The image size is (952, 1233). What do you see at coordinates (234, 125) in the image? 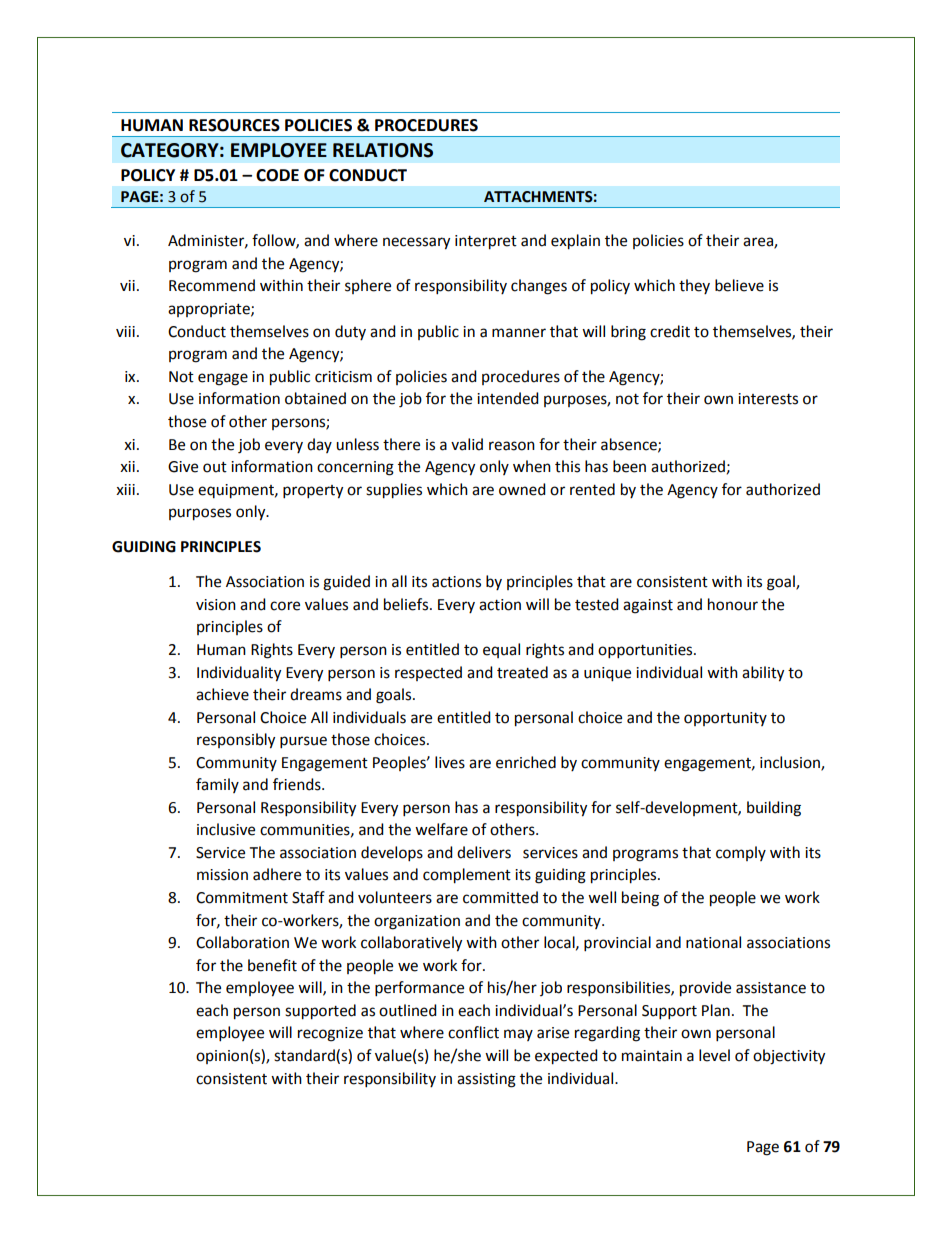
I see `RESOURCES` at bounding box center [234, 125].
